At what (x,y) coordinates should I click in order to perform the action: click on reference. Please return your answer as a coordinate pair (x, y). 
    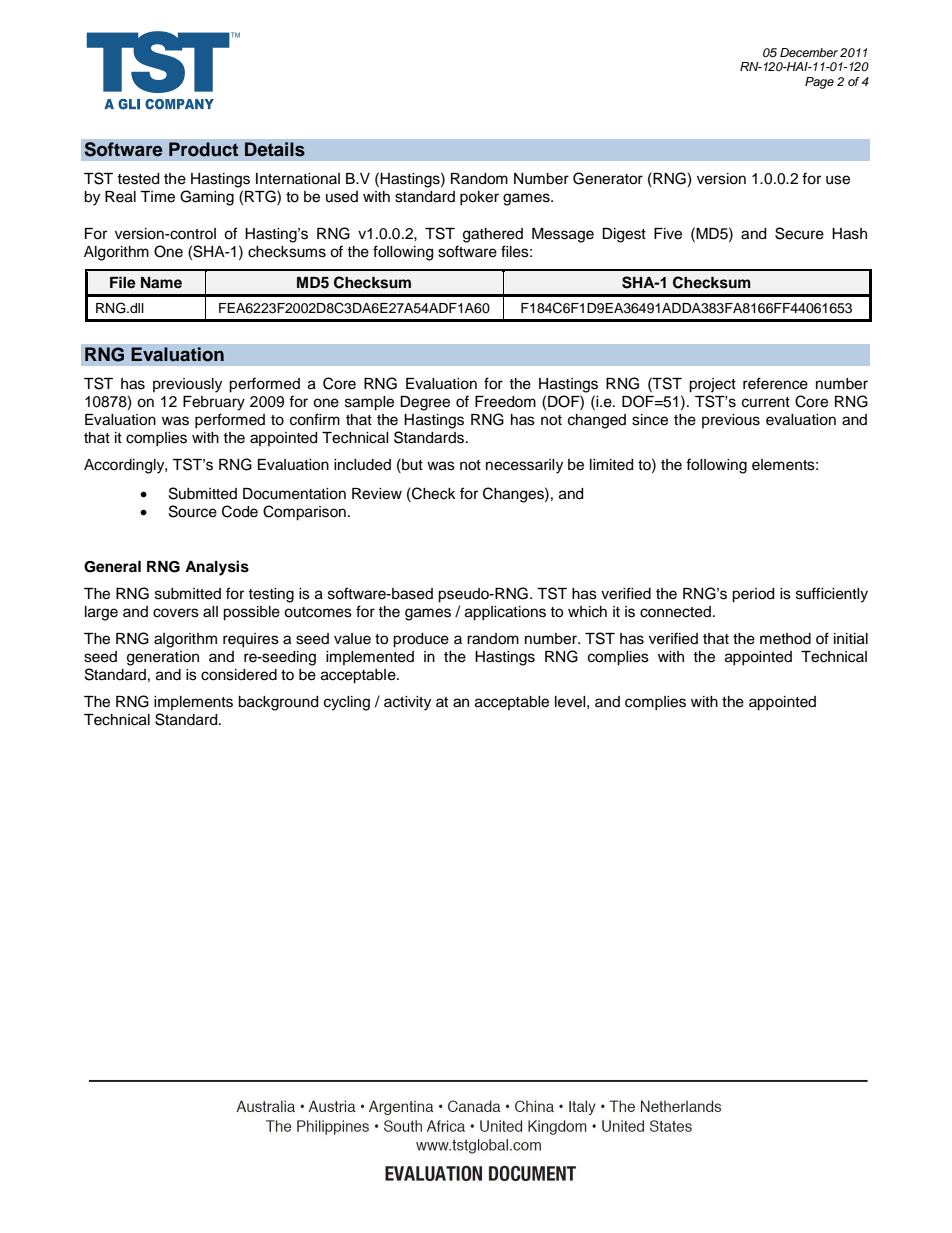
    Looking at the image, I should click on (775, 383).
